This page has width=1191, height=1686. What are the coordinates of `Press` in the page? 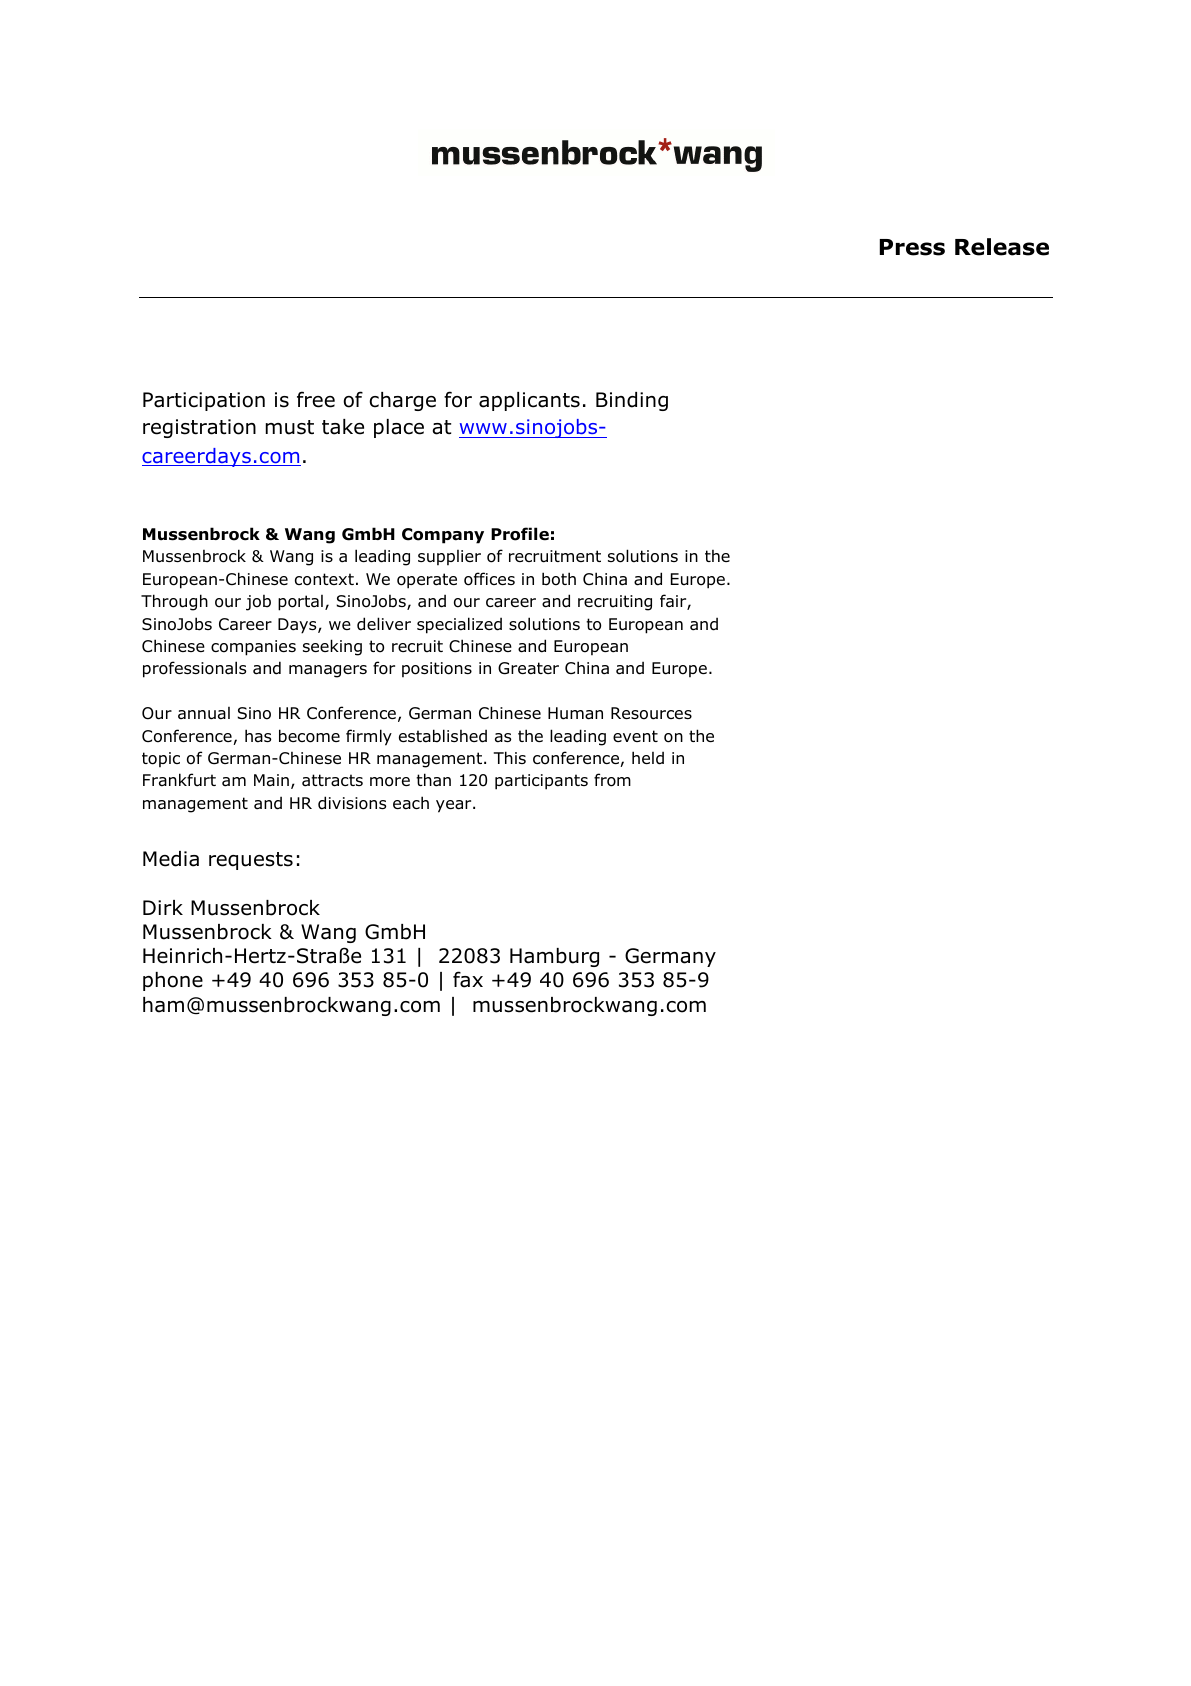 It's located at (912, 247).
